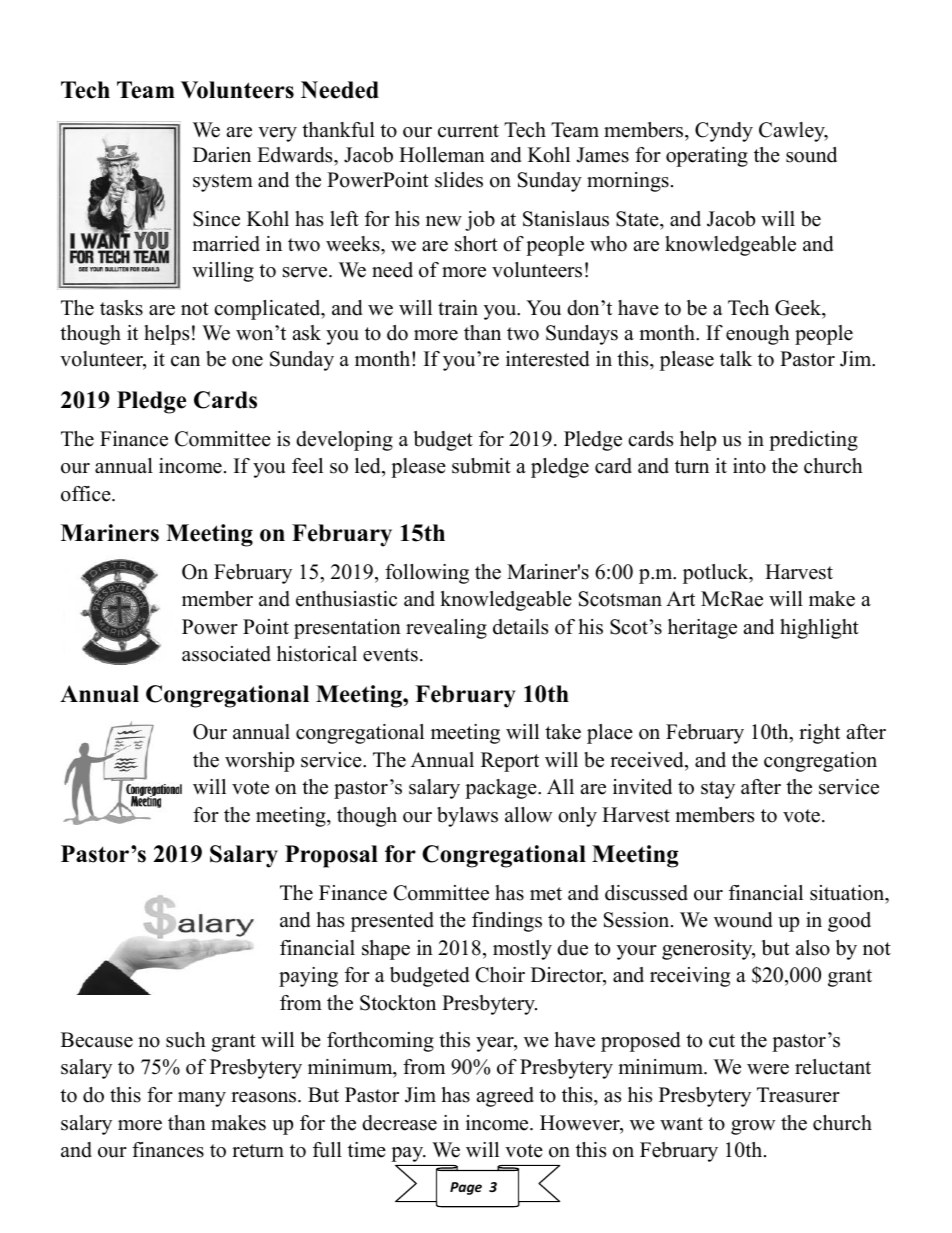 The image size is (952, 1233). I want to click on heritage, so click(702, 629).
